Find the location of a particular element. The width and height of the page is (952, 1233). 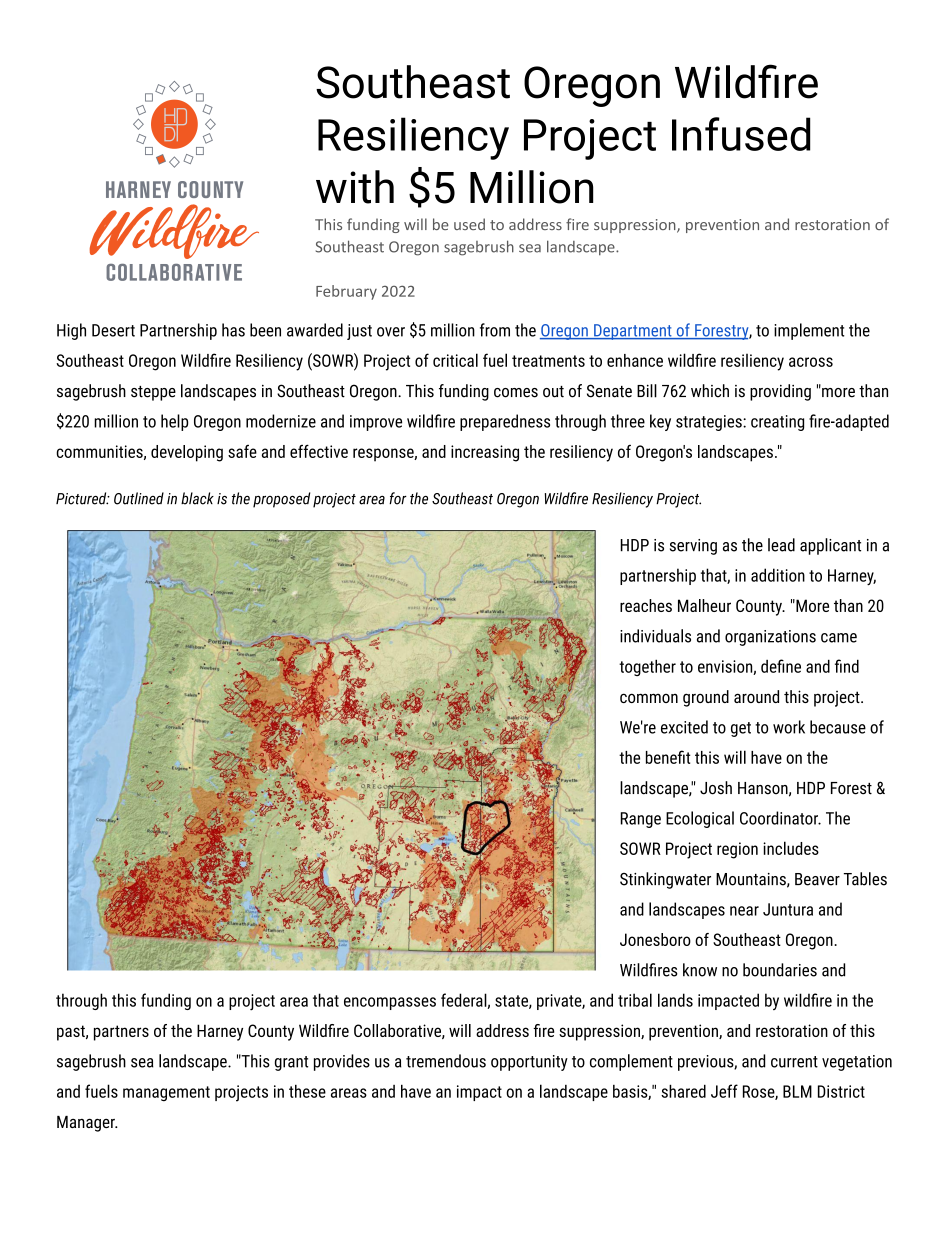

BLM is located at coordinates (797, 1091).
